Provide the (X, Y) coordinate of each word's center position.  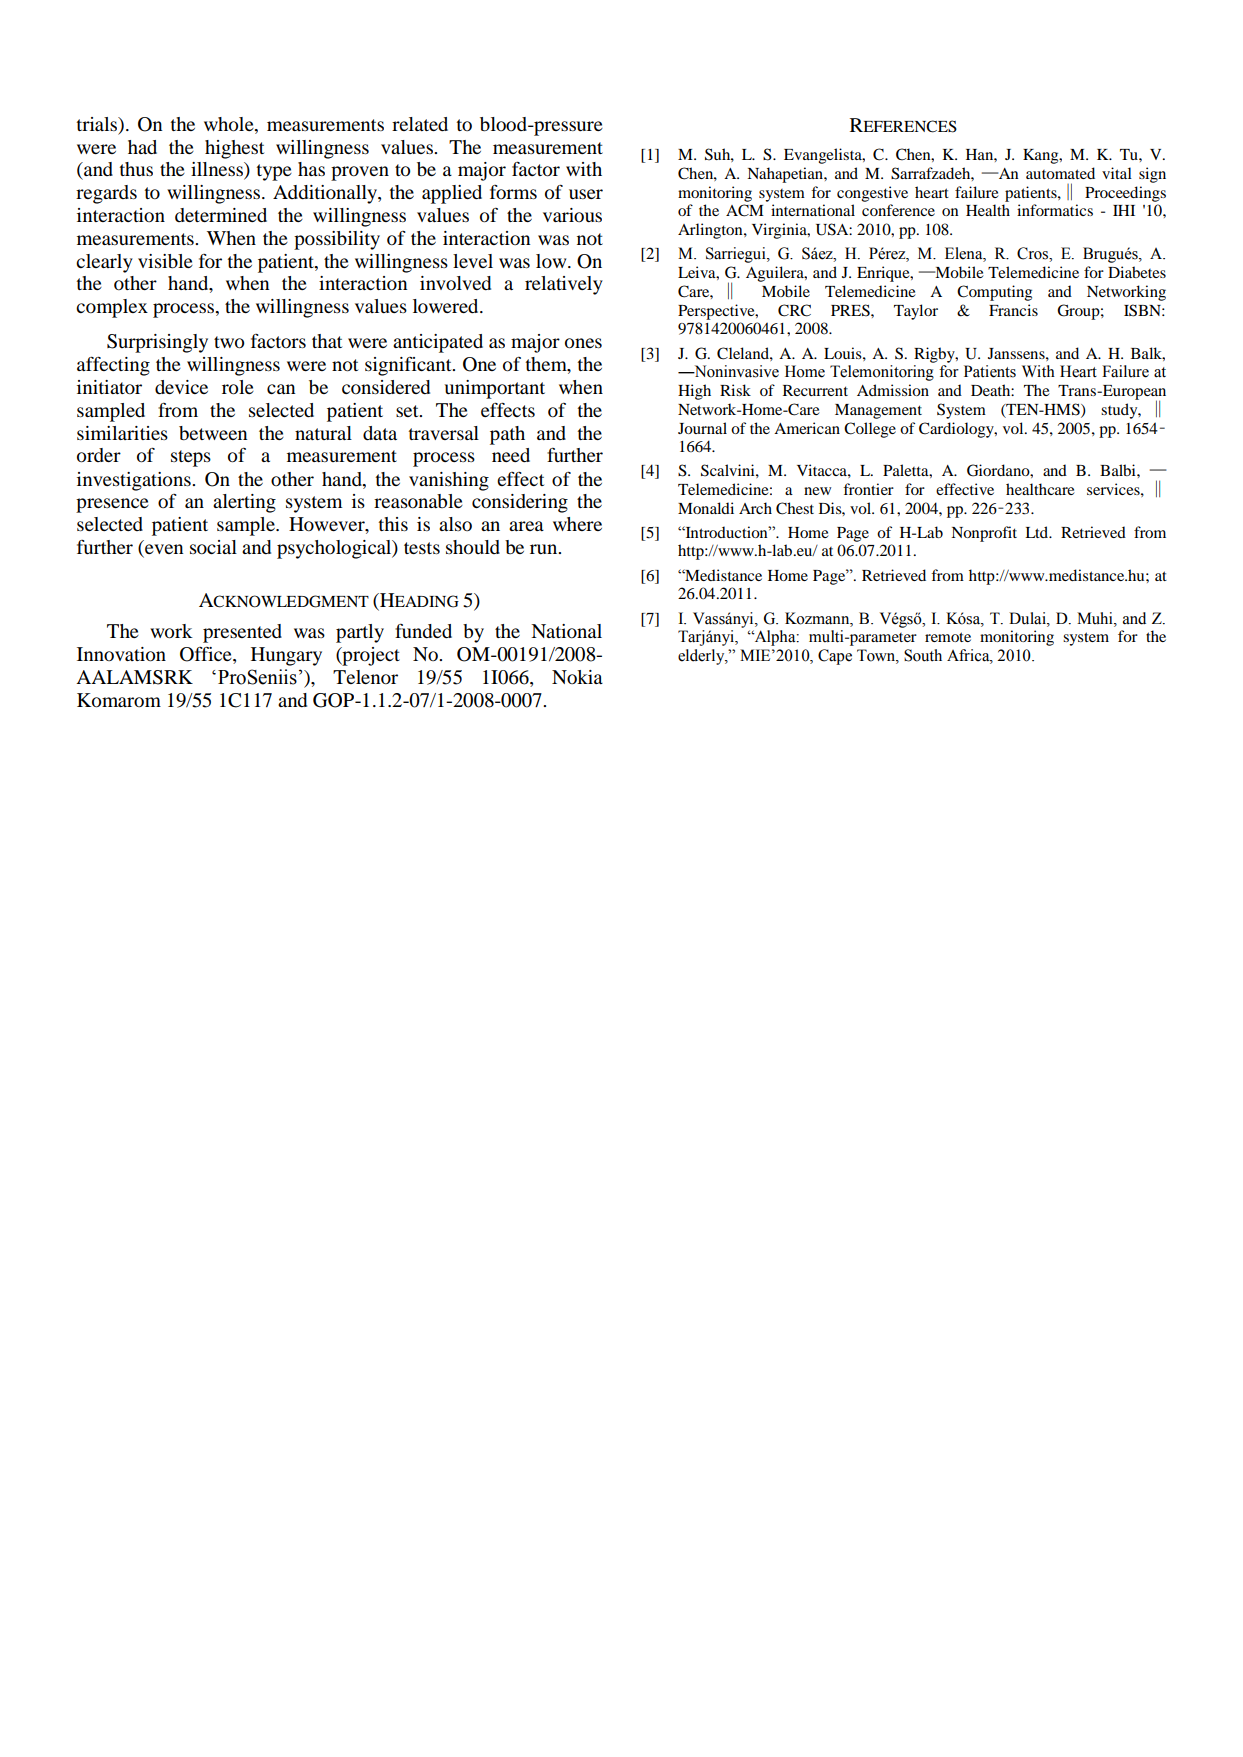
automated (1060, 173)
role (238, 387)
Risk (735, 390)
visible (165, 261)
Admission (893, 390)
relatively (564, 285)
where (577, 524)
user (586, 194)
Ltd (1038, 532)
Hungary (286, 656)
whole (230, 124)
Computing (994, 293)
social (213, 547)
